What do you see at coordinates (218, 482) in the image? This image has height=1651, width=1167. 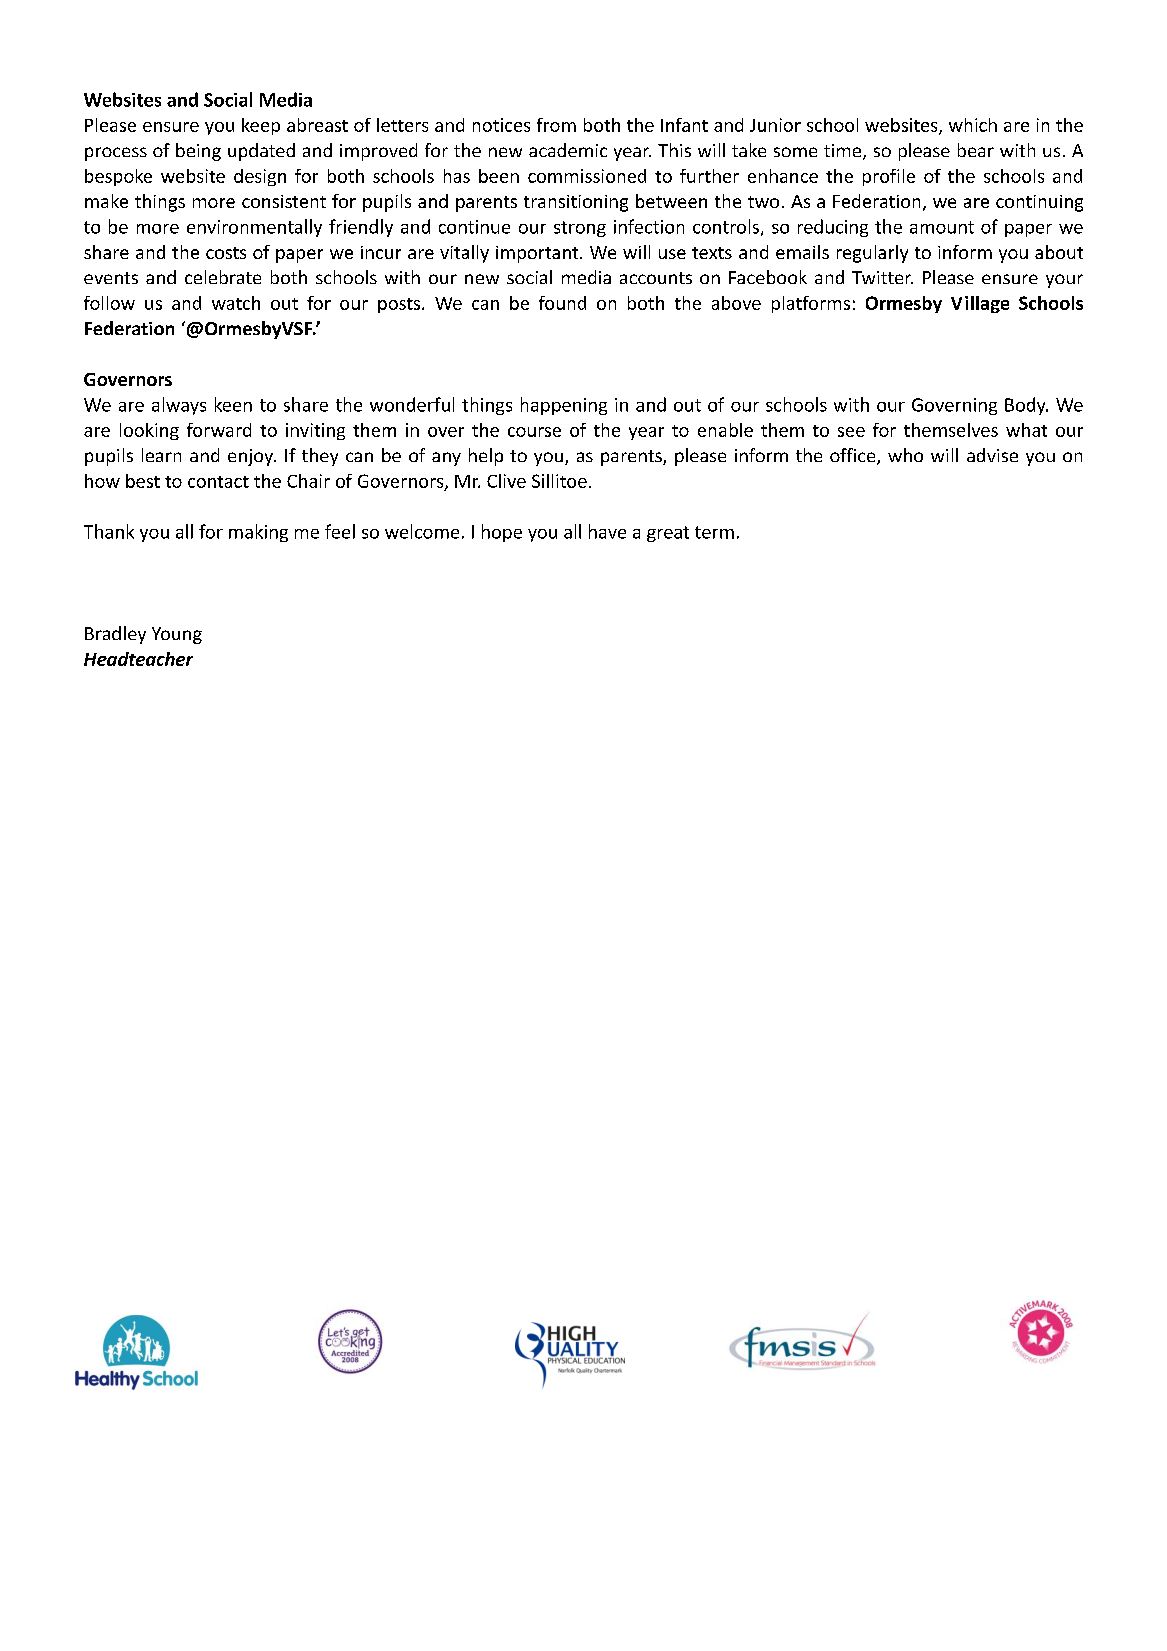 I see `contact` at bounding box center [218, 482].
